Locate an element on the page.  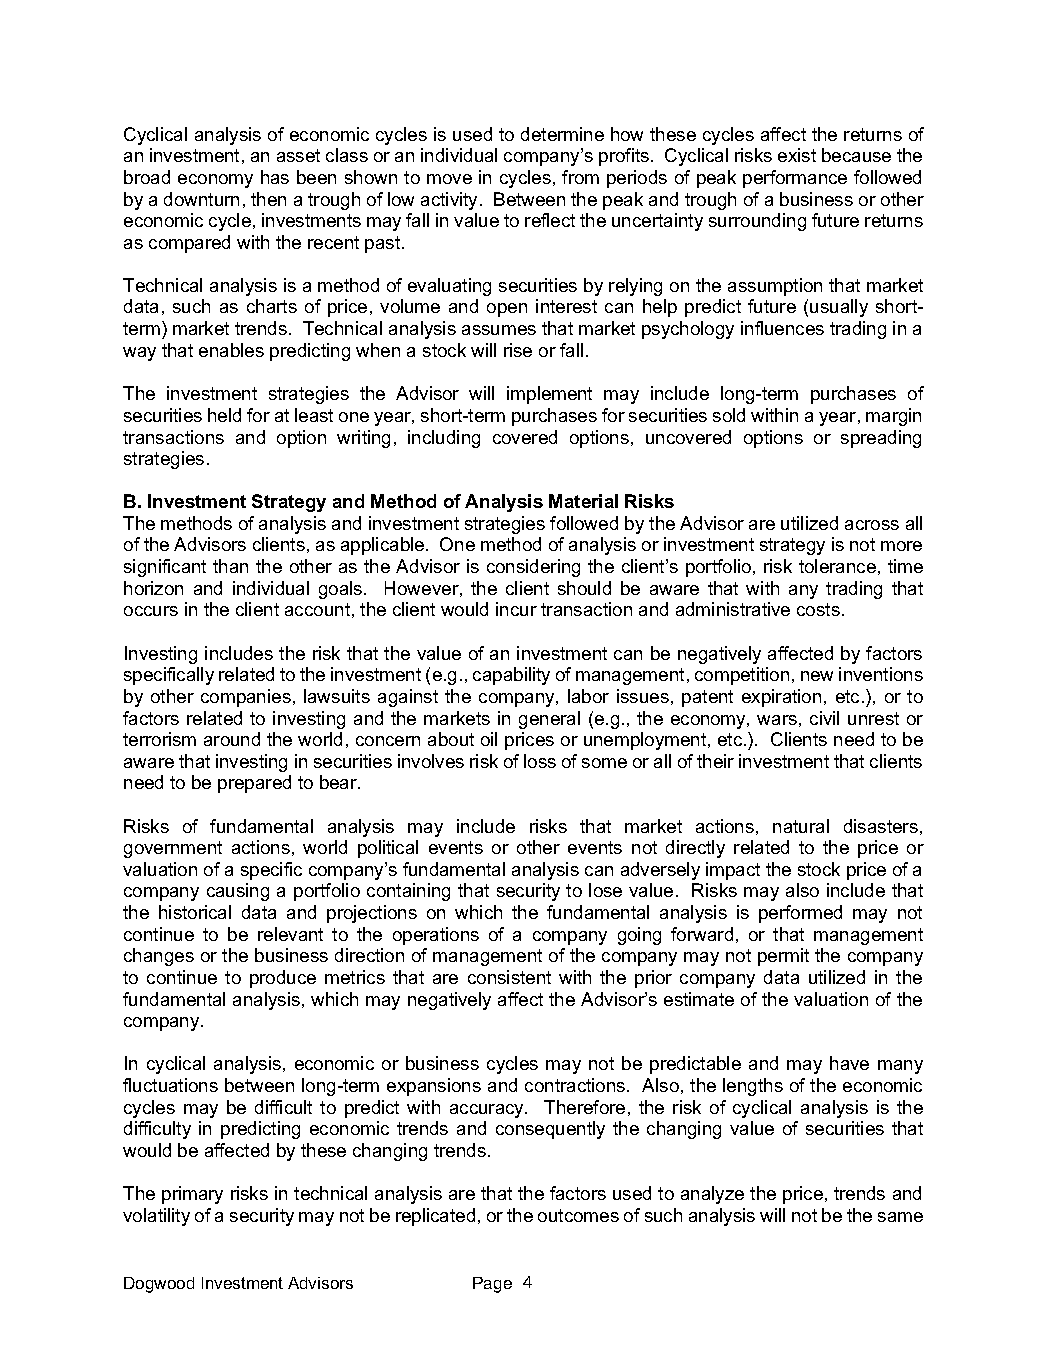
primary is located at coordinates (192, 1195).
